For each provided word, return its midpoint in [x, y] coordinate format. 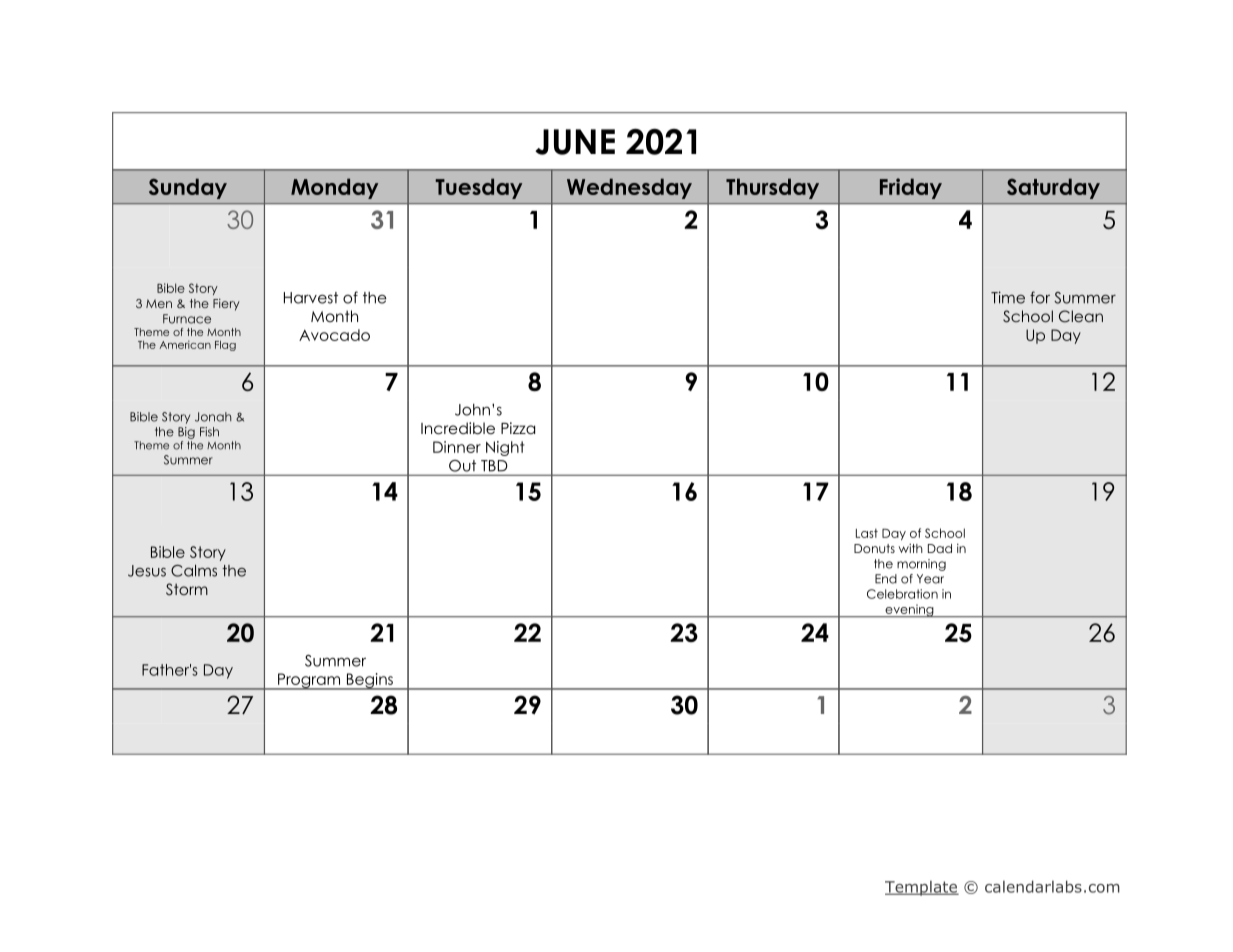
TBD [494, 465]
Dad [940, 548]
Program [309, 681]
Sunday [188, 188]
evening [909, 611]
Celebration [902, 594]
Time [1008, 297]
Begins [369, 681]
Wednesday [629, 188]
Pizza [518, 428]
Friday [911, 188]
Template [922, 888]
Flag [225, 346]
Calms [194, 571]
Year [930, 579]
